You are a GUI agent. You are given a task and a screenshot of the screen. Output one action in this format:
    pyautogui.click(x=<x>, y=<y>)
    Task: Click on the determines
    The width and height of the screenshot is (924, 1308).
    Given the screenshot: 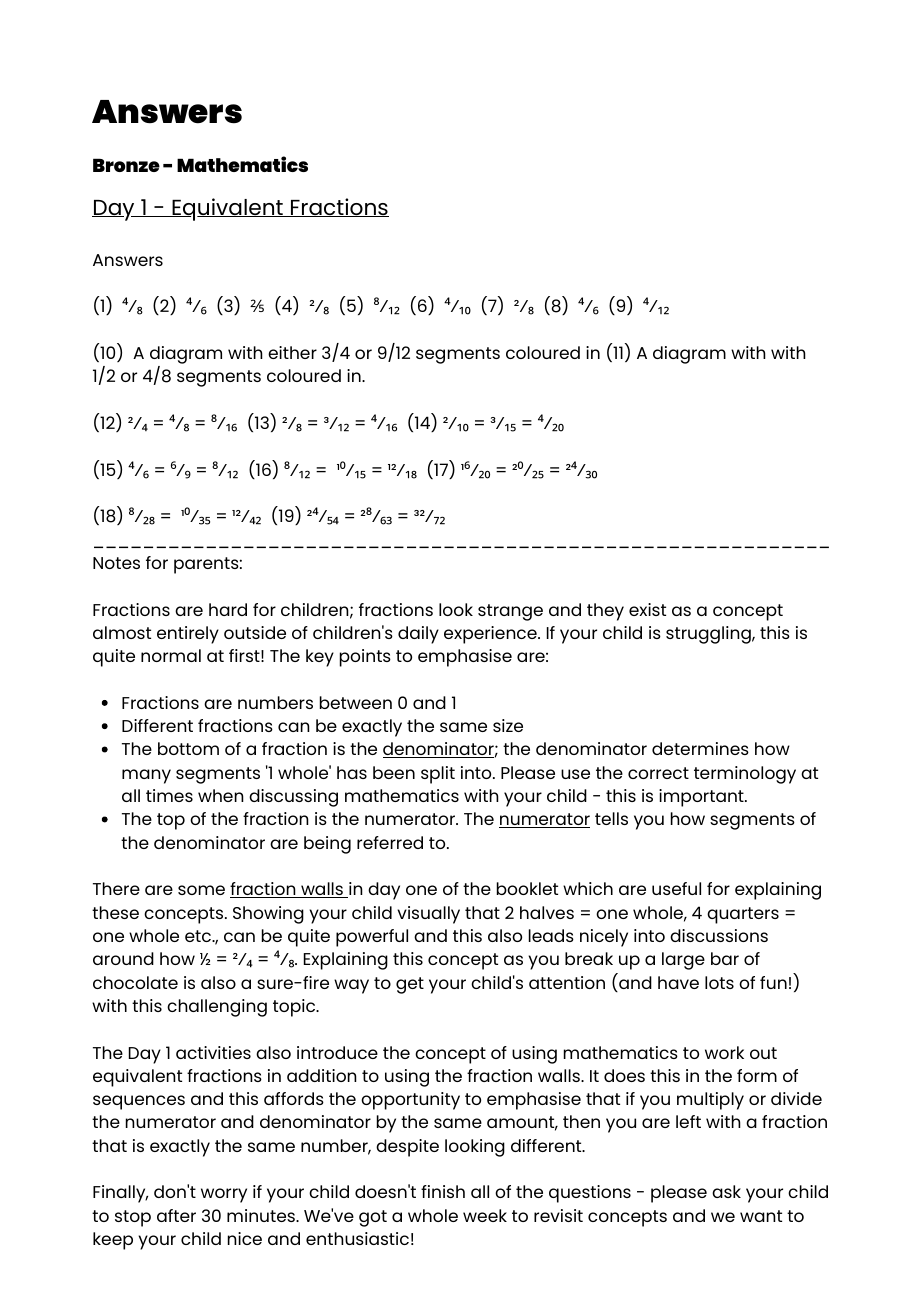 What is the action you would take?
    pyautogui.click(x=700, y=748)
